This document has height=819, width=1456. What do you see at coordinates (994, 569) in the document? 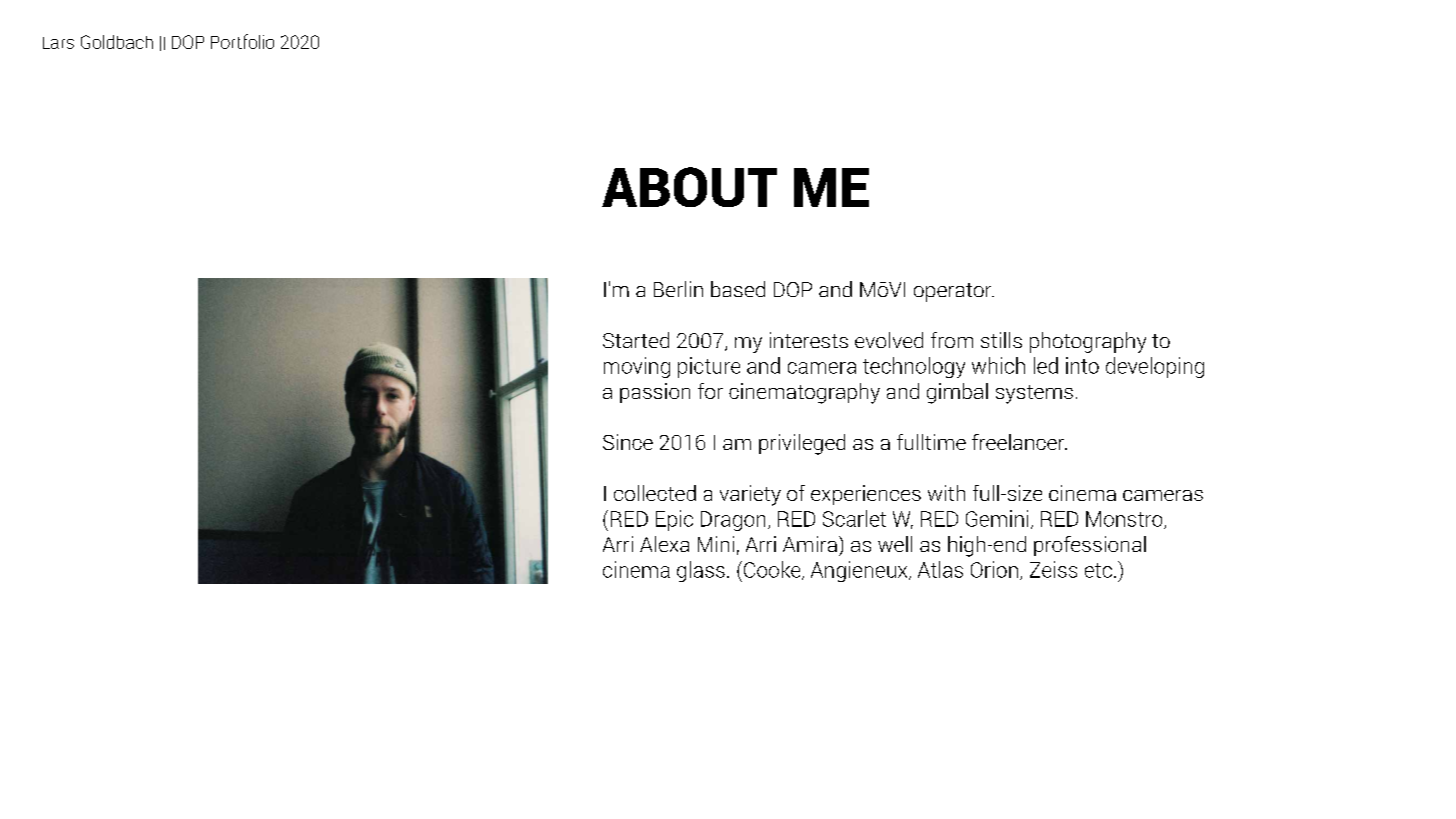
I see `Orion` at bounding box center [994, 569].
